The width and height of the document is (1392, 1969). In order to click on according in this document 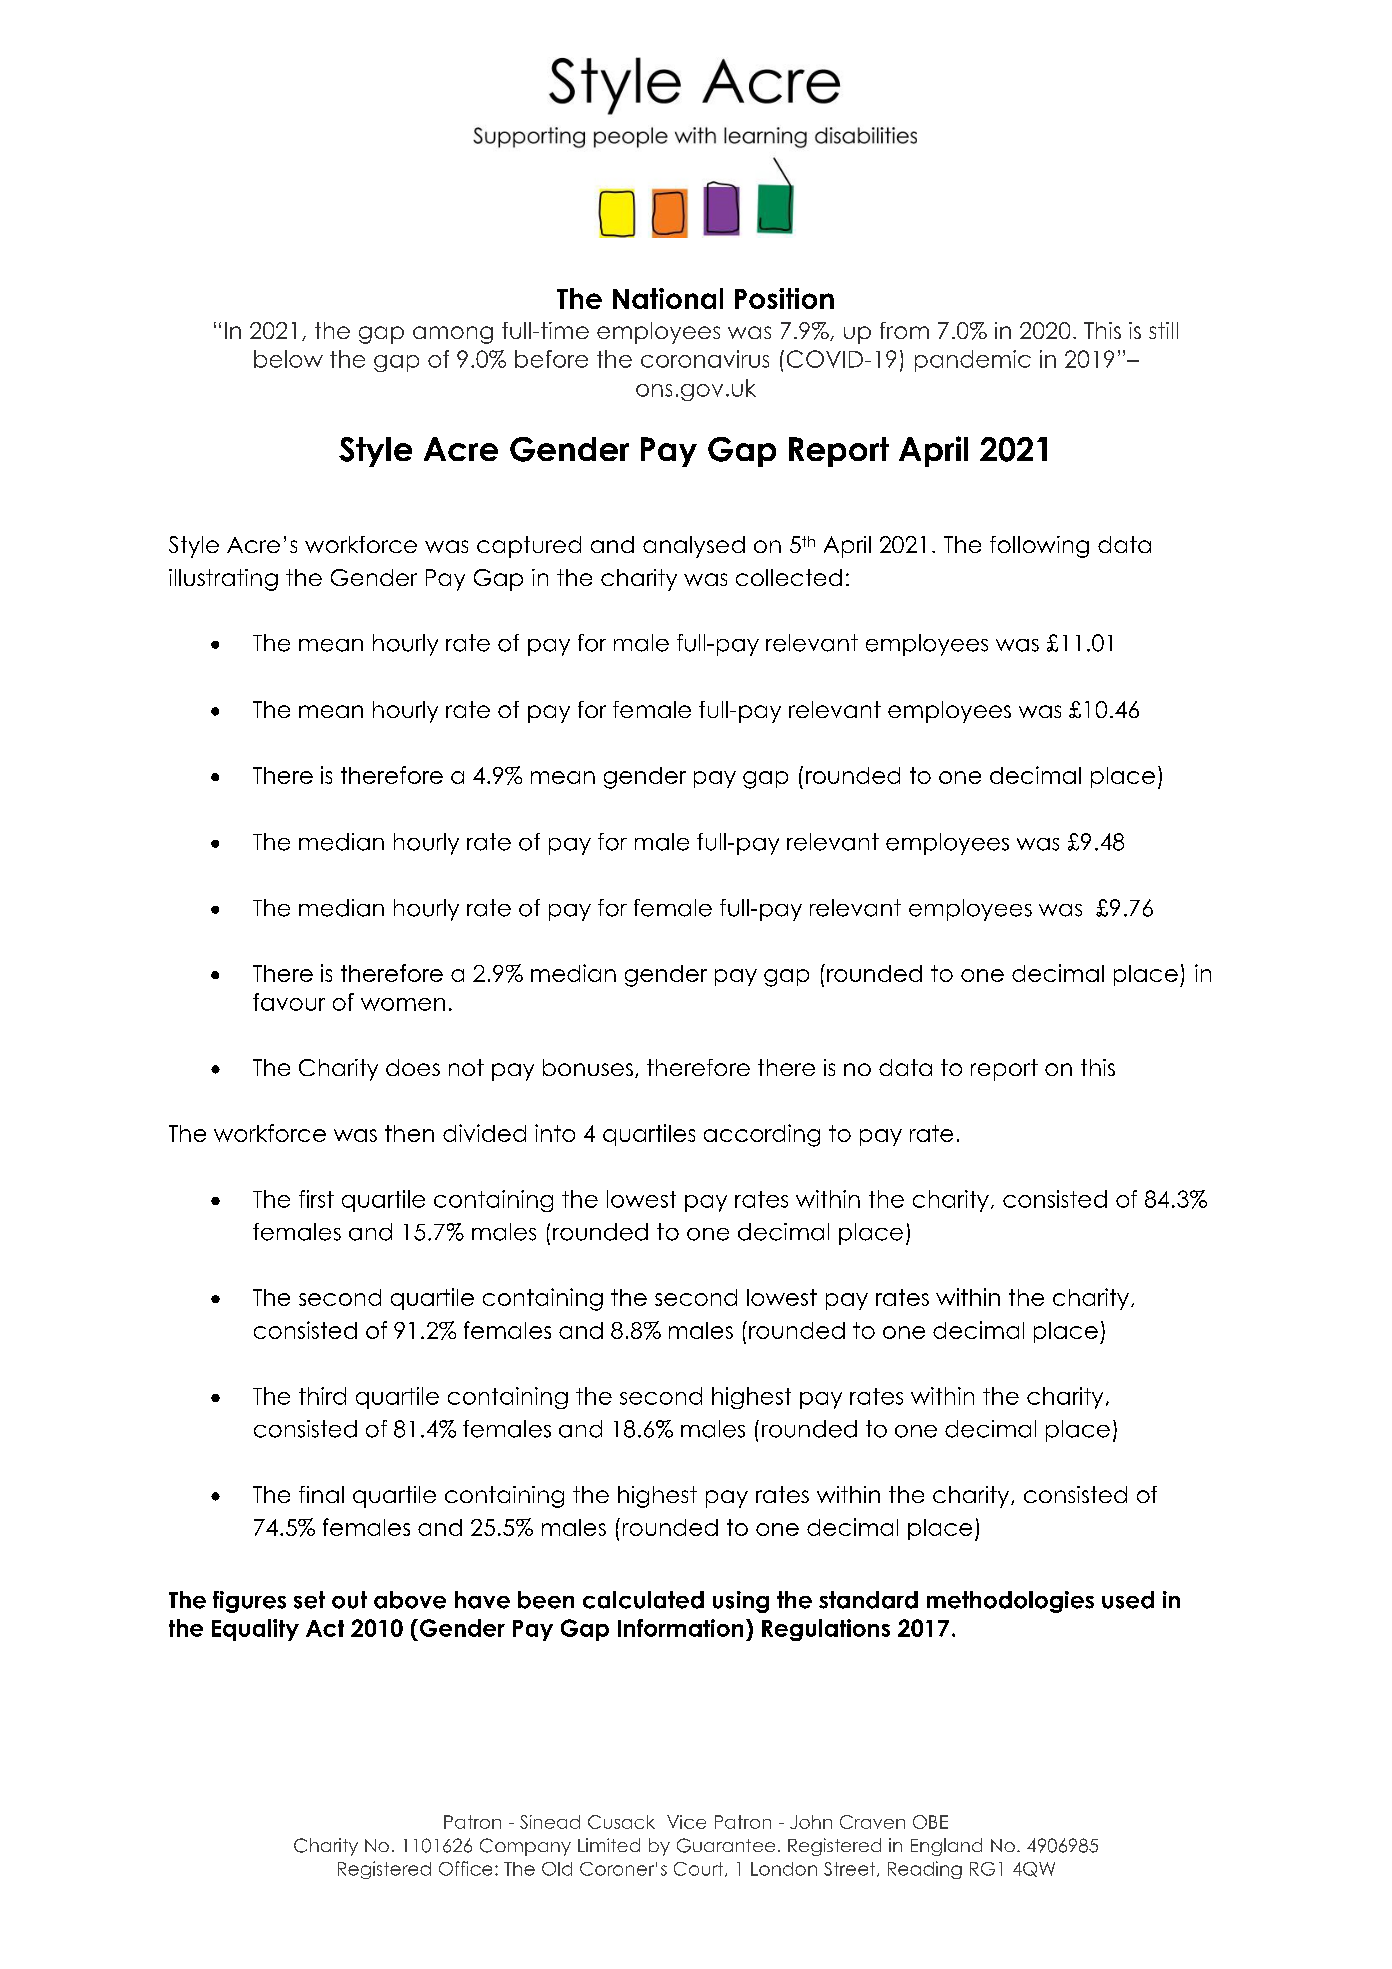, I will do `click(762, 1135)`.
